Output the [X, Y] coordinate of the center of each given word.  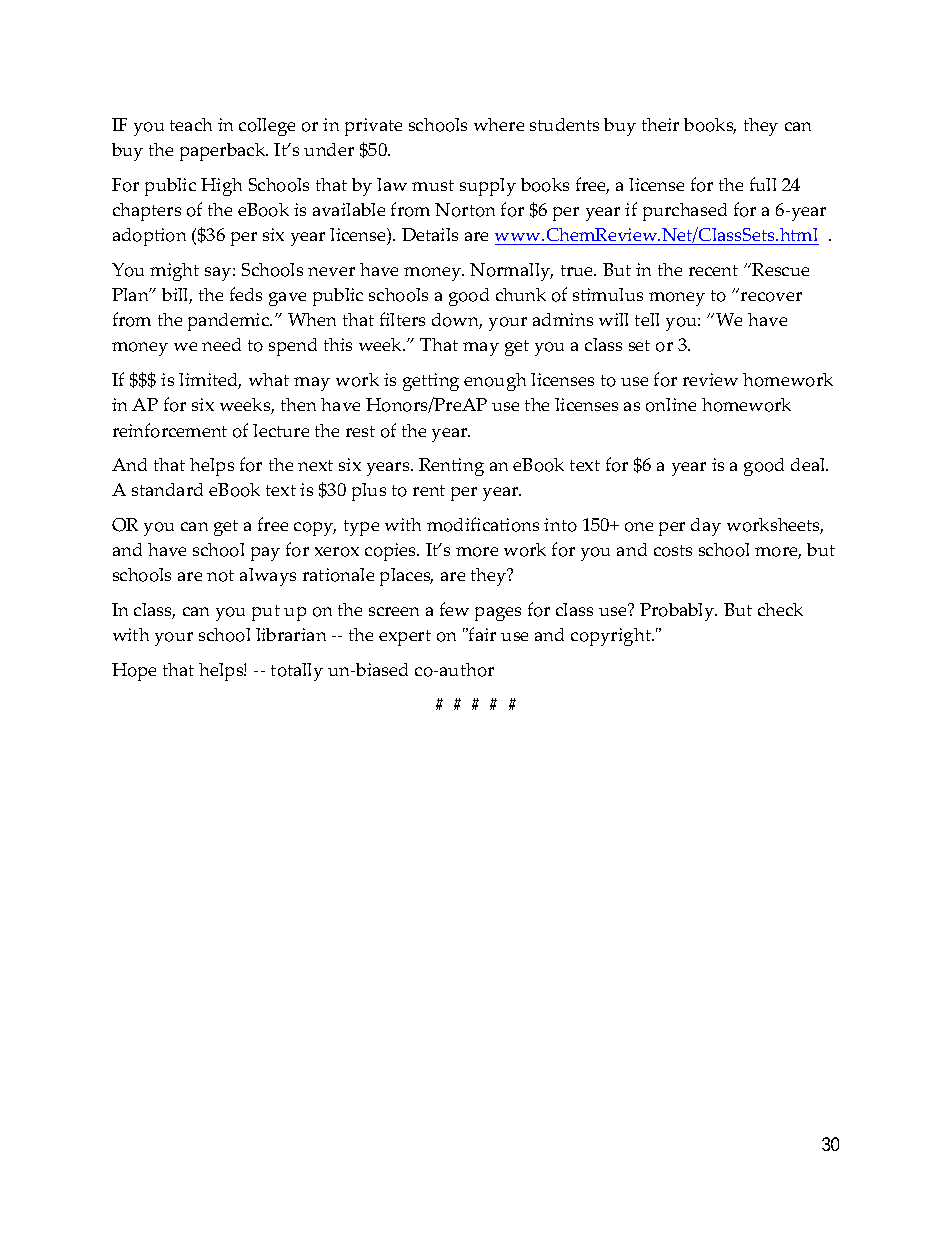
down [457, 321]
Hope [134, 672]
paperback [224, 152]
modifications [483, 524]
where [499, 124]
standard [167, 489]
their [660, 124]
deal [809, 464]
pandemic [230, 322]
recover [771, 297]
